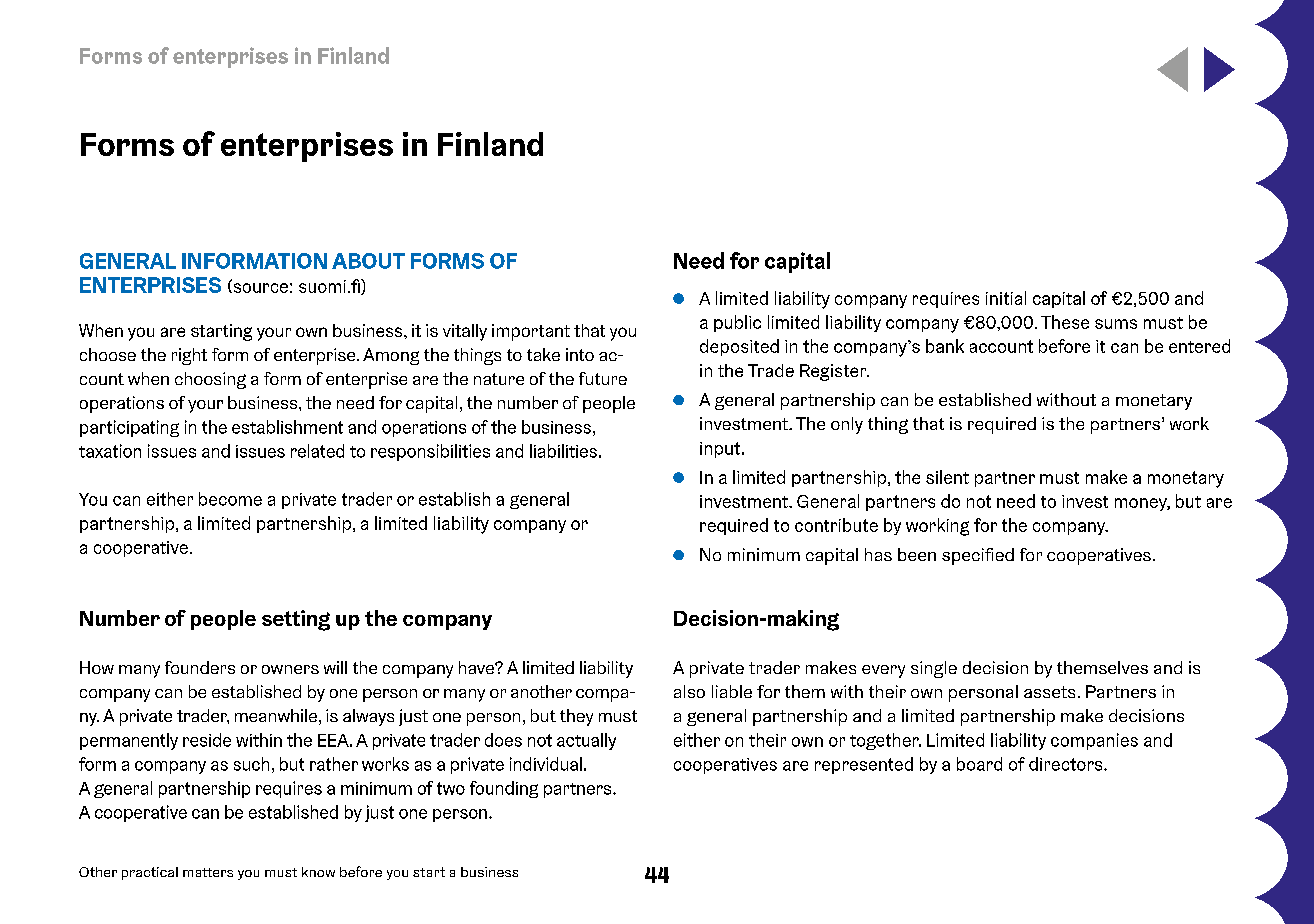  I want to click on public, so click(737, 323).
